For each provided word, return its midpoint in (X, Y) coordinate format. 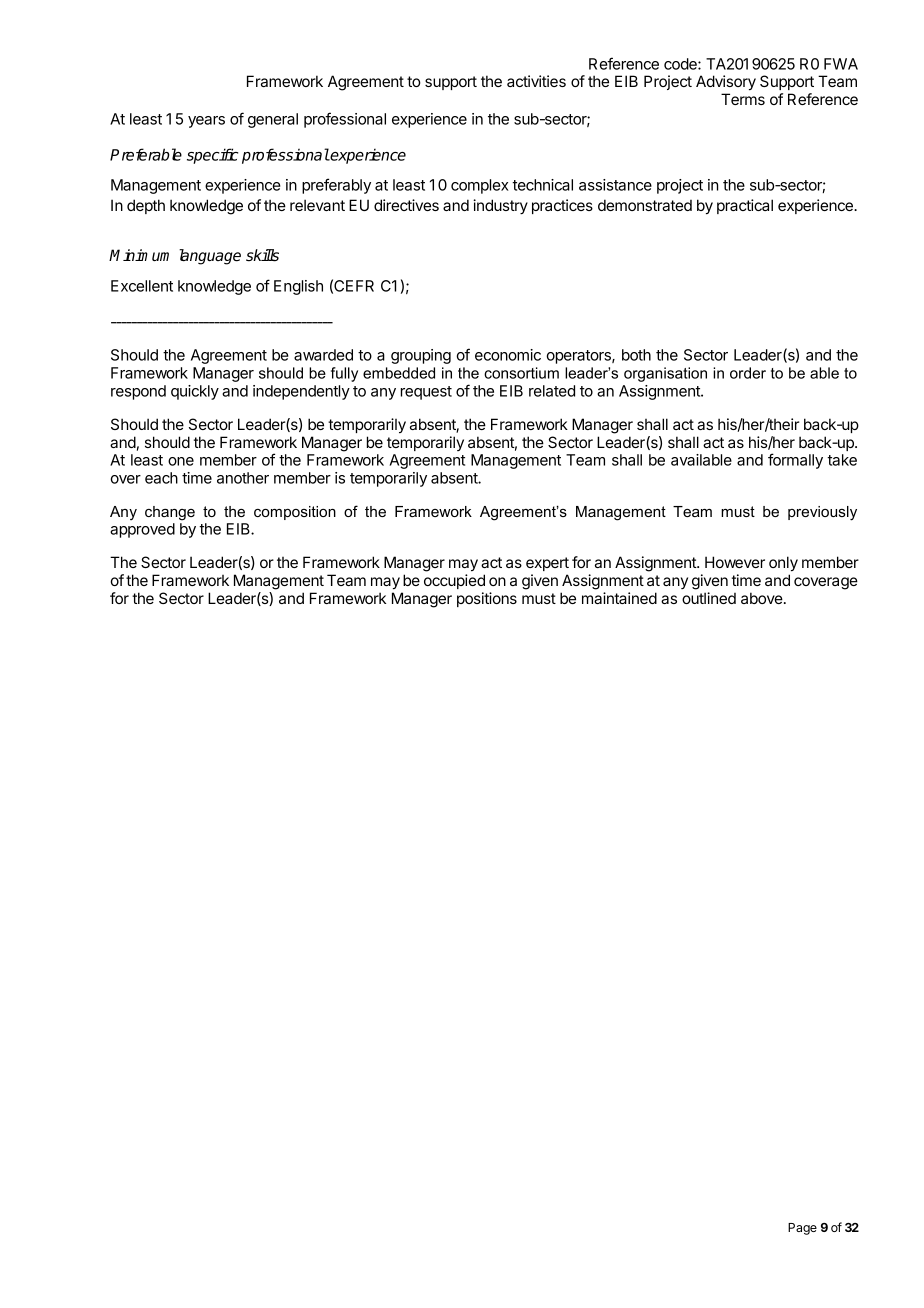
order (748, 373)
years (206, 122)
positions (487, 599)
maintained (619, 598)
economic (508, 355)
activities (536, 81)
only (783, 564)
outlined (709, 598)
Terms (743, 99)
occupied (454, 581)
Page (802, 1229)
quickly (195, 392)
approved (142, 530)
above (762, 598)
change (170, 513)
